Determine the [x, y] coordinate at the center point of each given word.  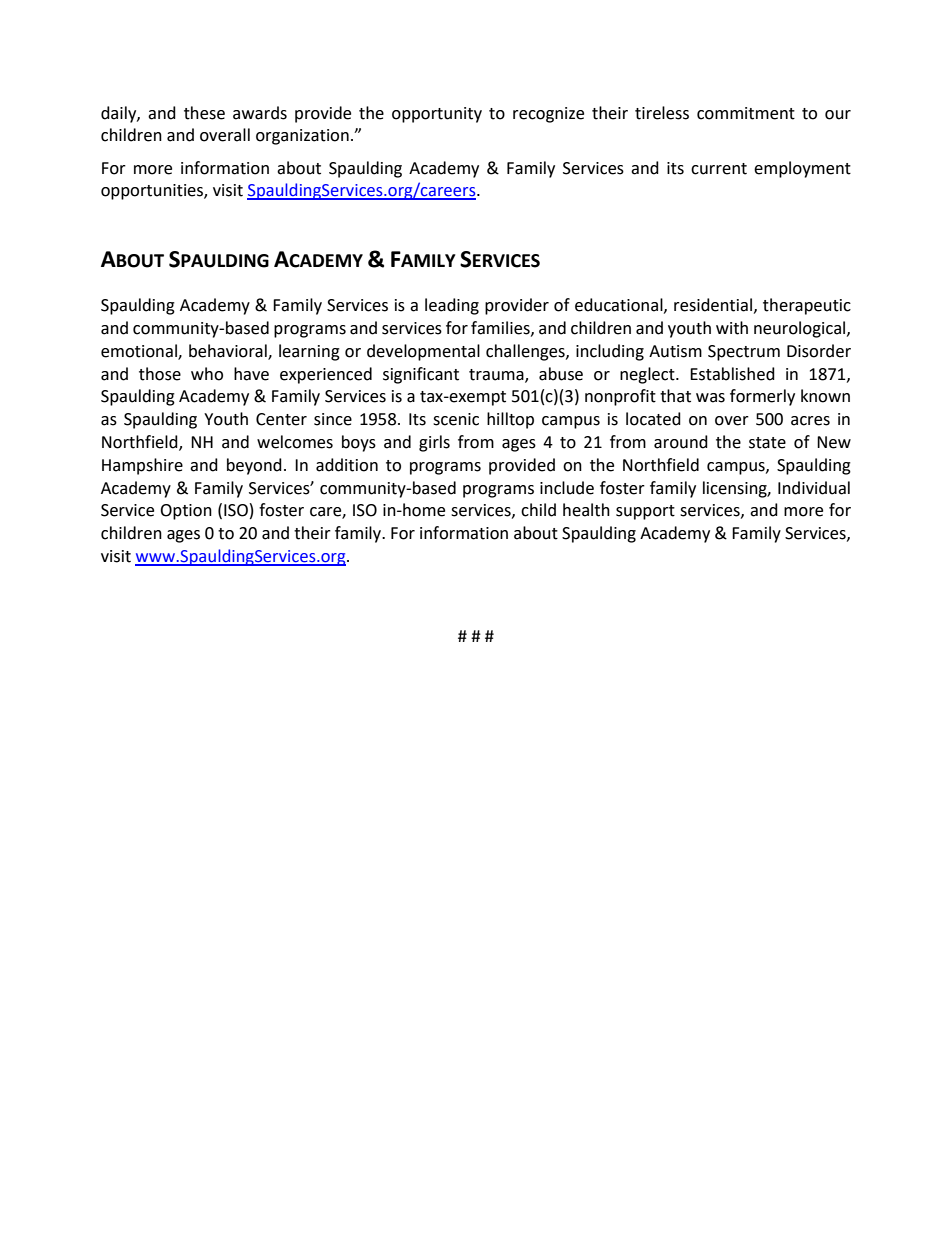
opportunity [437, 115]
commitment [746, 113]
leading [452, 306]
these [204, 113]
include [567, 488]
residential [713, 305]
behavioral [229, 351]
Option [186, 512]
